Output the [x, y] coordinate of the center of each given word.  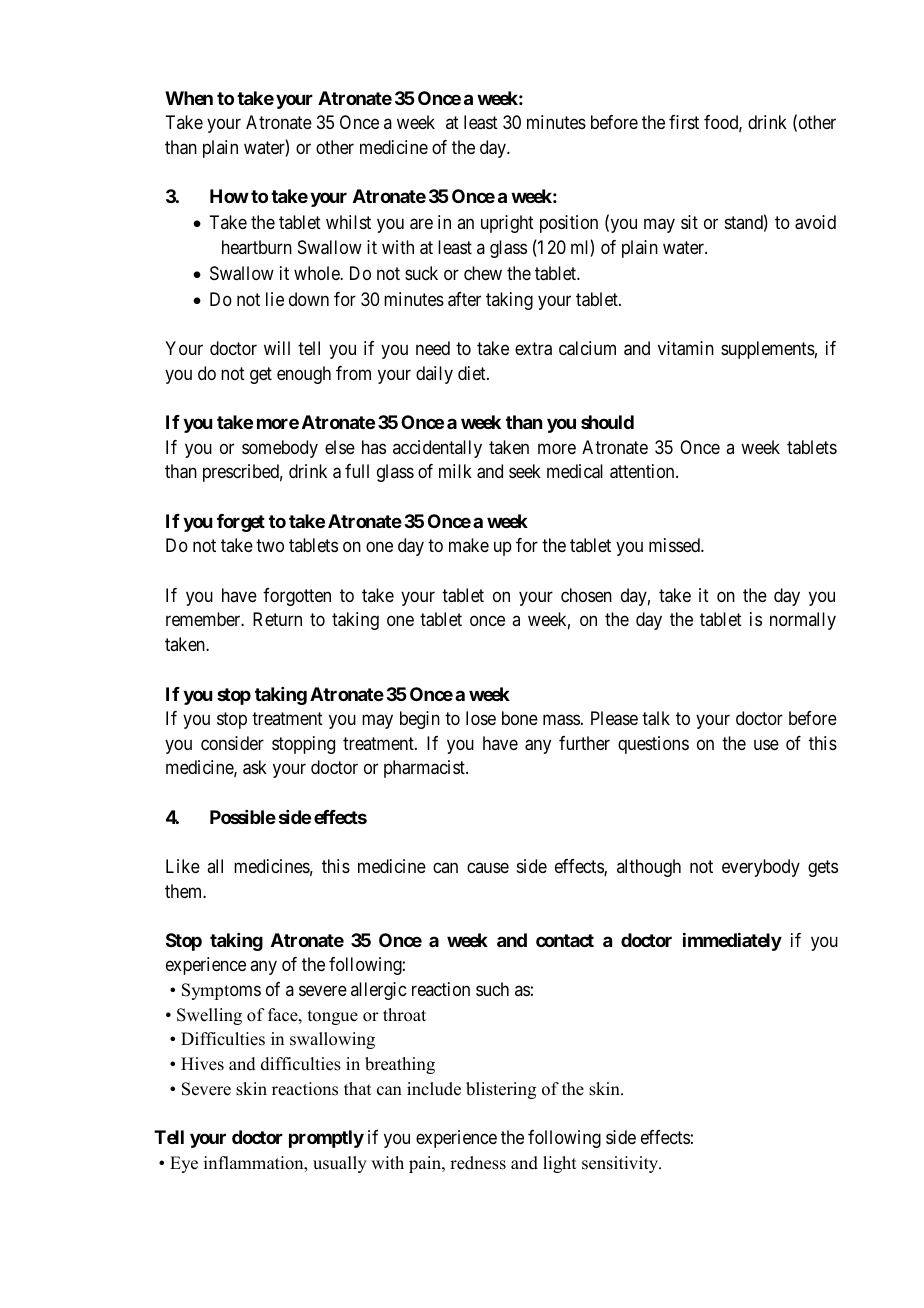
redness [478, 1163]
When [189, 98]
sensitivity [621, 1164]
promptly [326, 1139]
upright [507, 224]
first [684, 122]
